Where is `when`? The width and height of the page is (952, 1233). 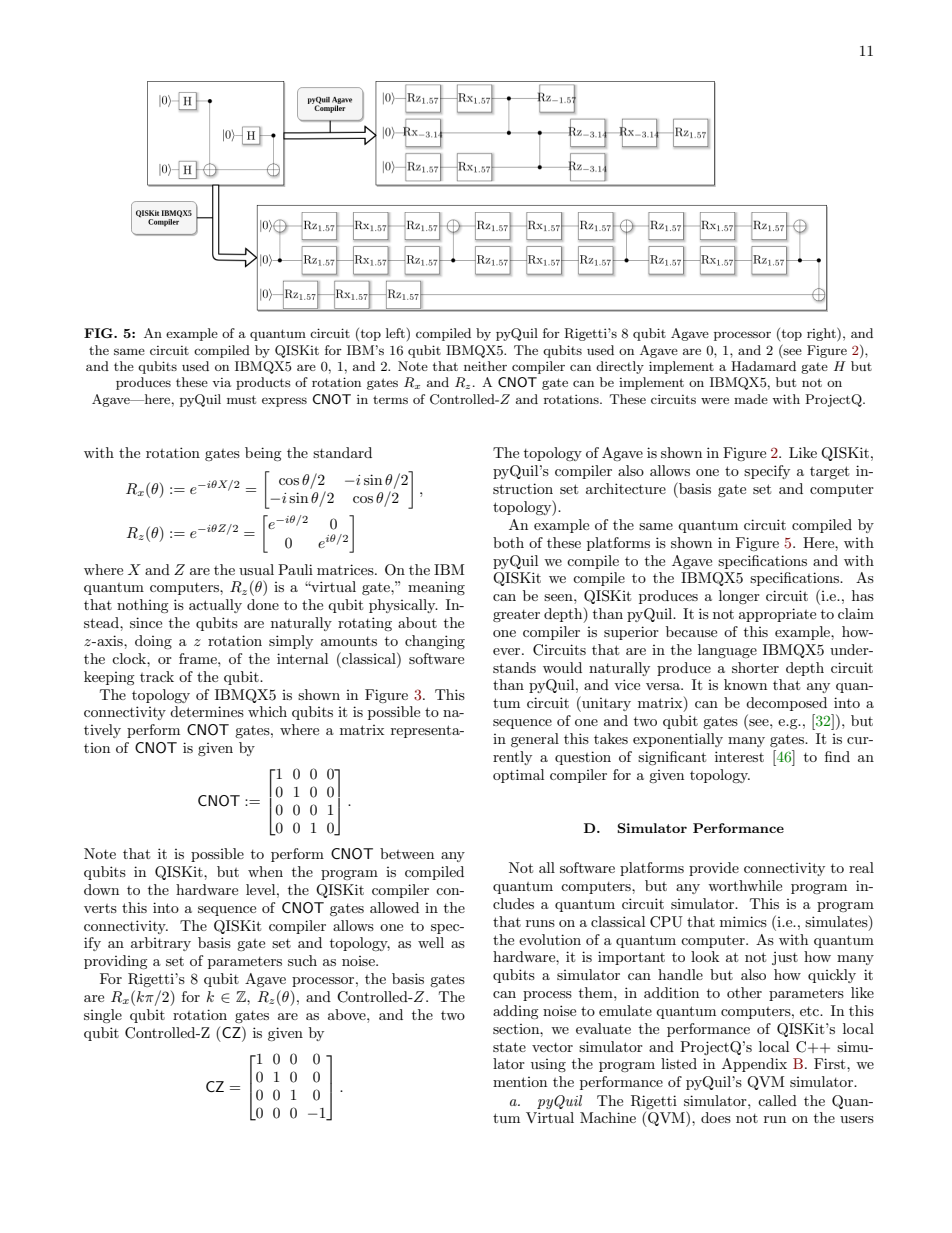 when is located at coordinates (265, 871).
